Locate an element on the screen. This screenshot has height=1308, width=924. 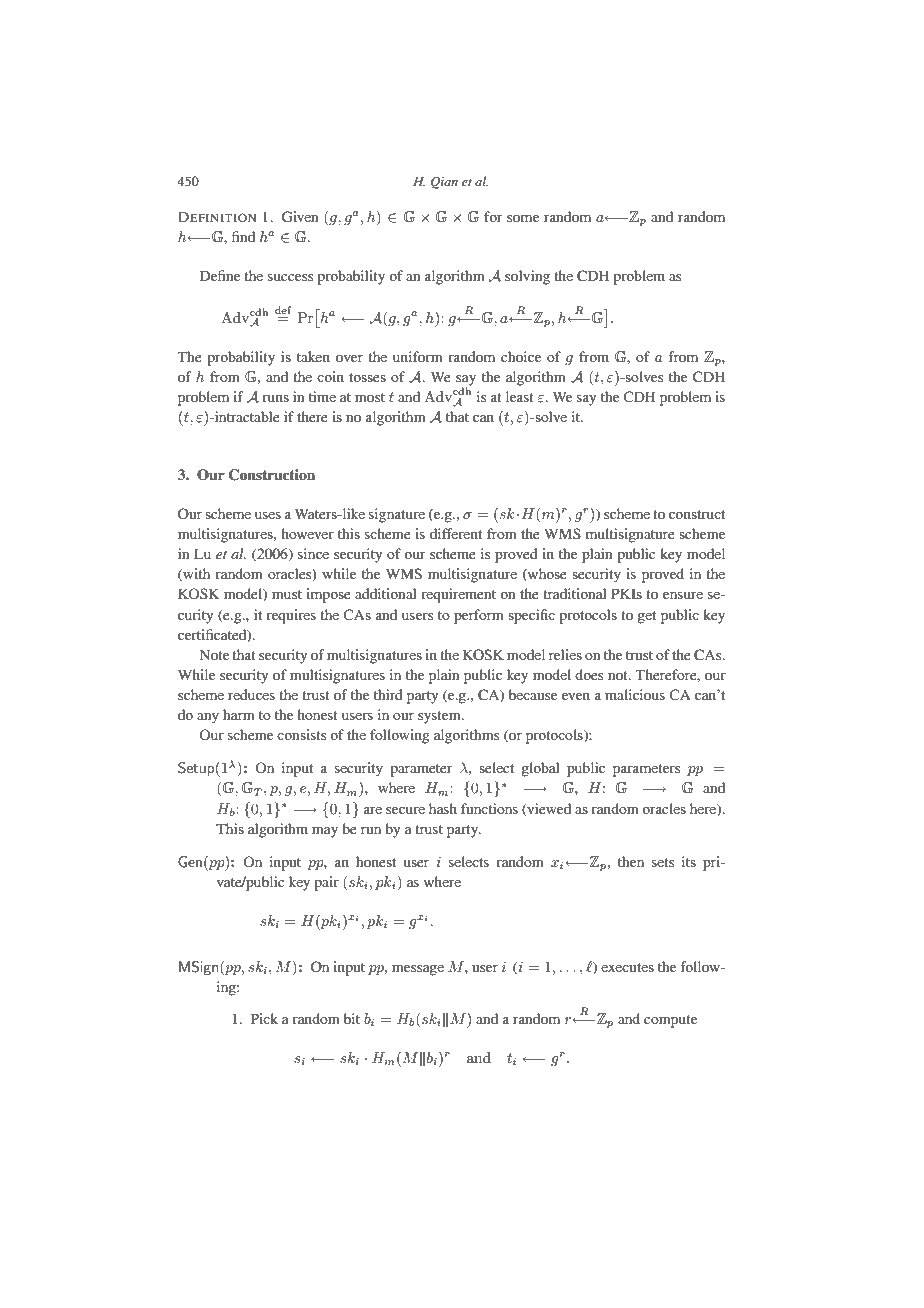
Qian is located at coordinates (444, 182).
